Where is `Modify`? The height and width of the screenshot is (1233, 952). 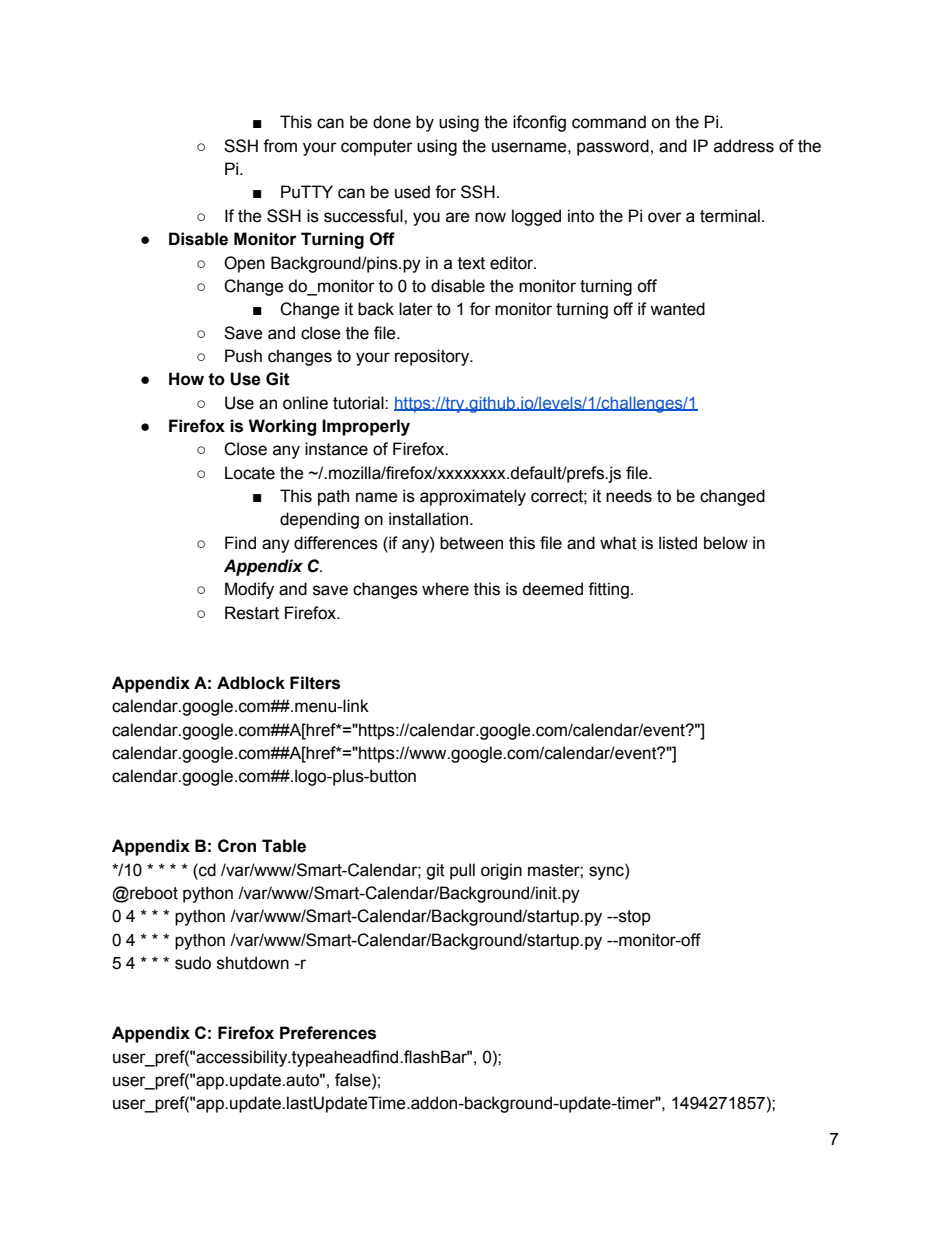 Modify is located at coordinates (249, 590).
